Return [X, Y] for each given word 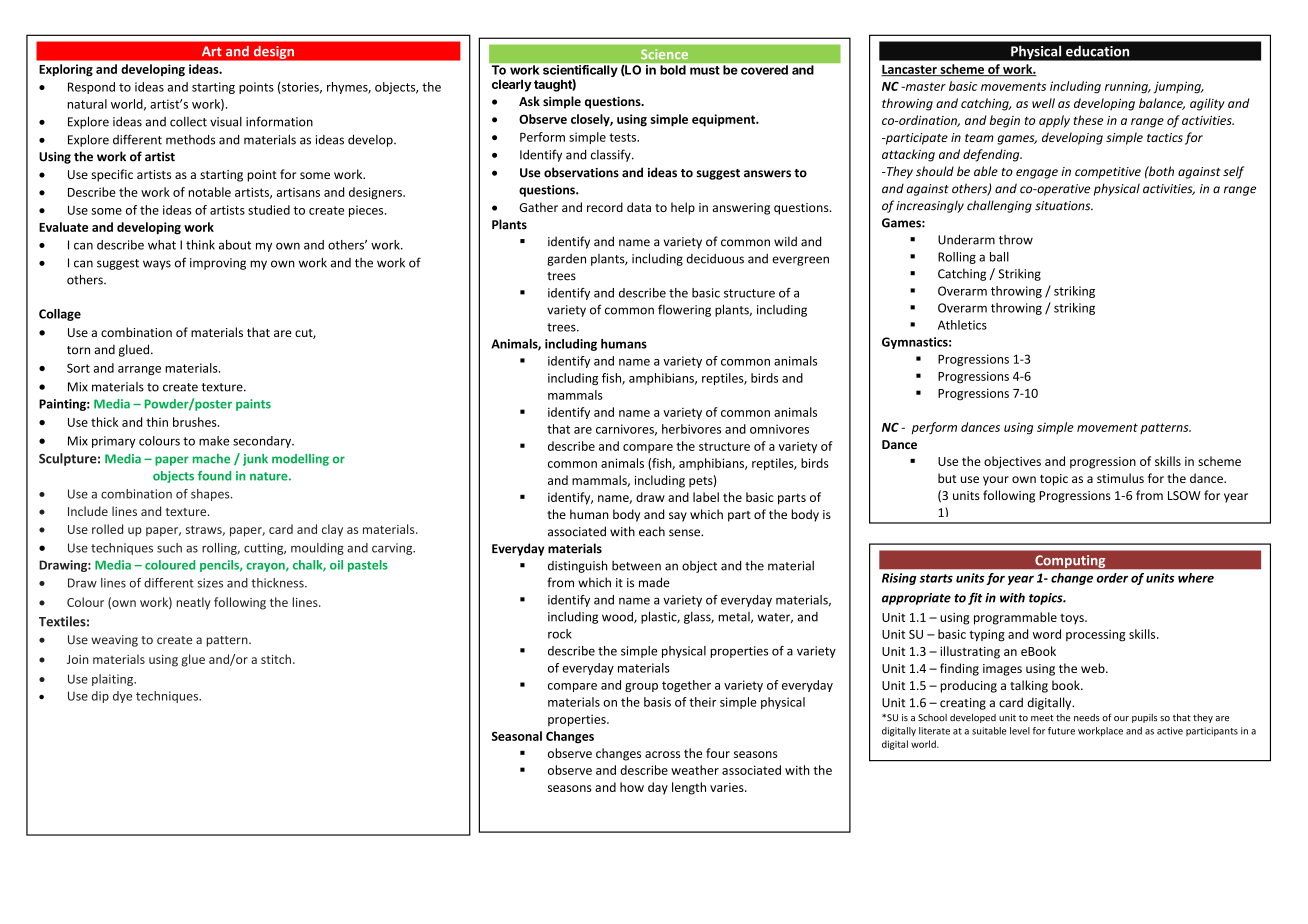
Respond [91, 88]
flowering [684, 310]
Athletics [962, 325]
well [1043, 103]
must [705, 70]
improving [218, 264]
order [1112, 578]
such [169, 548]
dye [122, 697]
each [652, 531]
